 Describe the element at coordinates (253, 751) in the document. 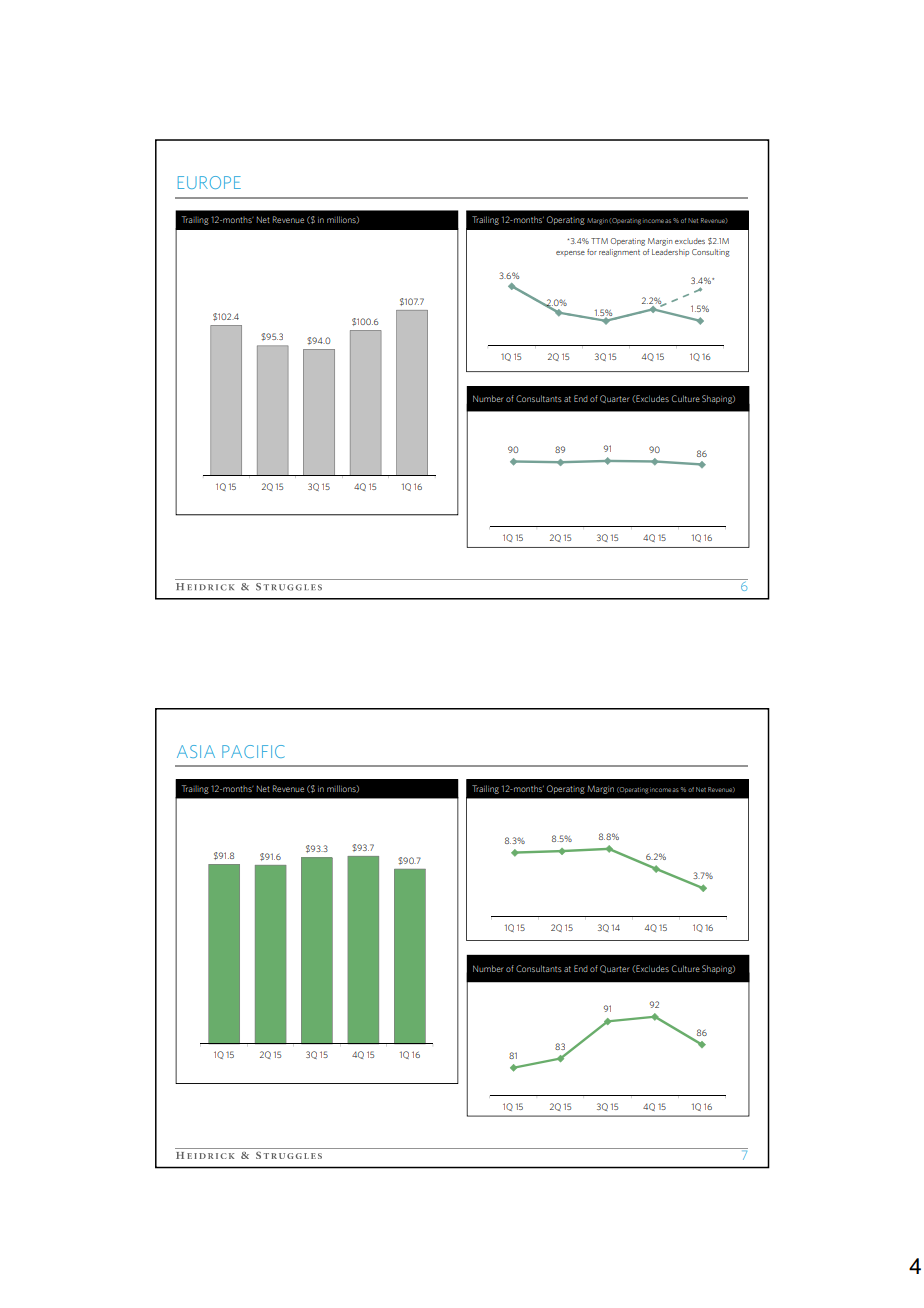

I see `PACIFIC` at that location.
